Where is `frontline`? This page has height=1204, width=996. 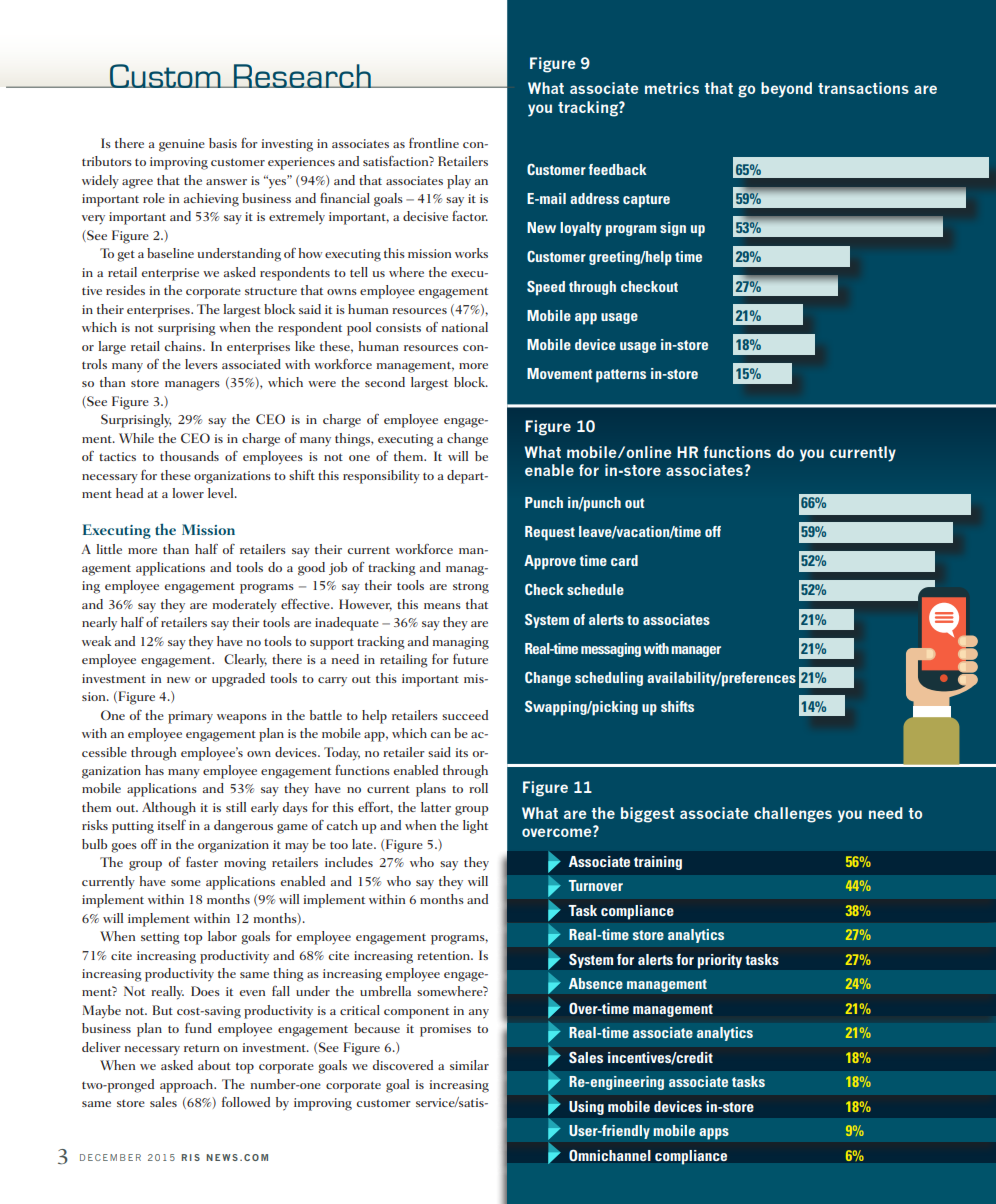 frontline is located at coordinates (434, 143).
